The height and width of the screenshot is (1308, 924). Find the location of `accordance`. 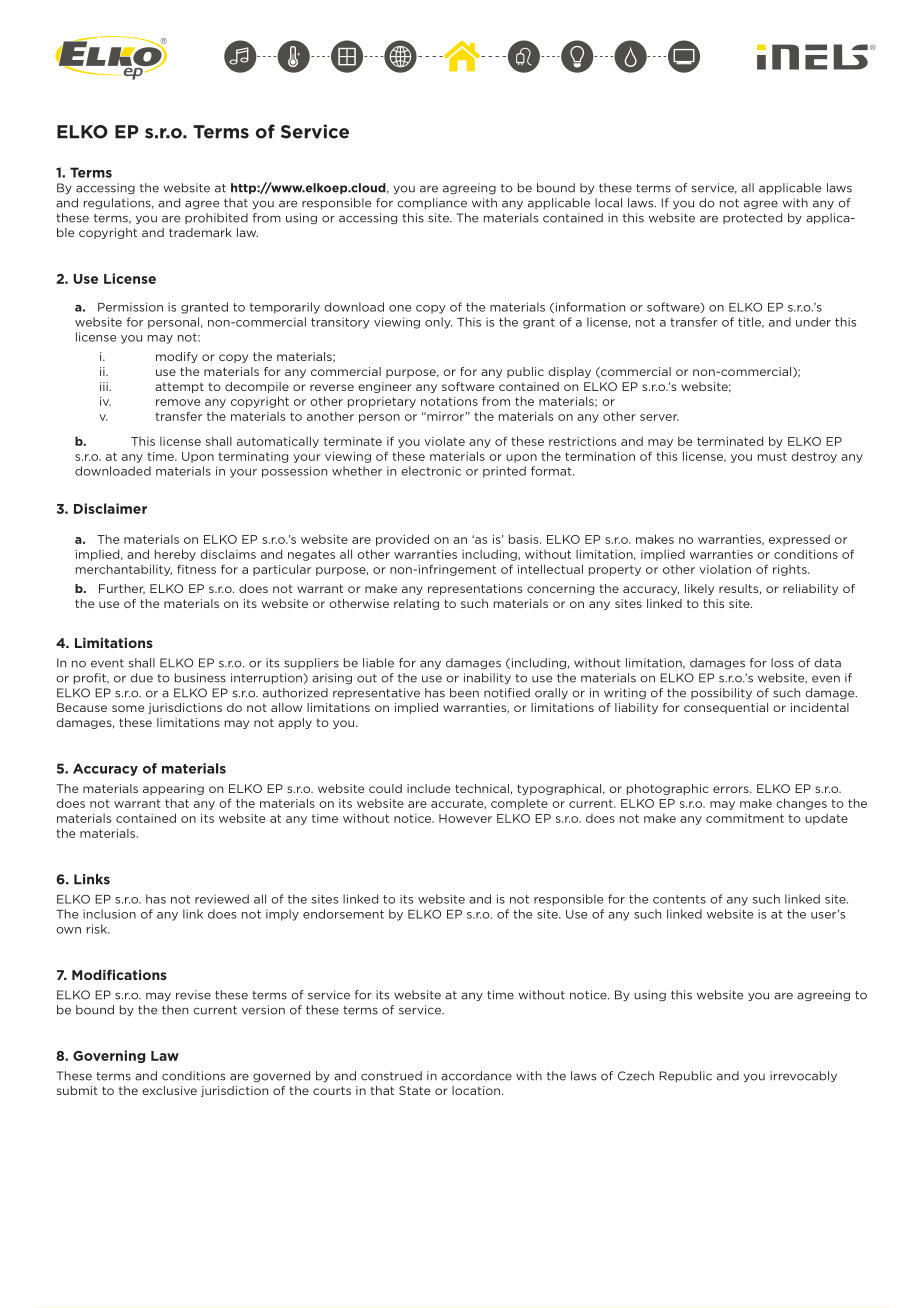

accordance is located at coordinates (476, 1076).
